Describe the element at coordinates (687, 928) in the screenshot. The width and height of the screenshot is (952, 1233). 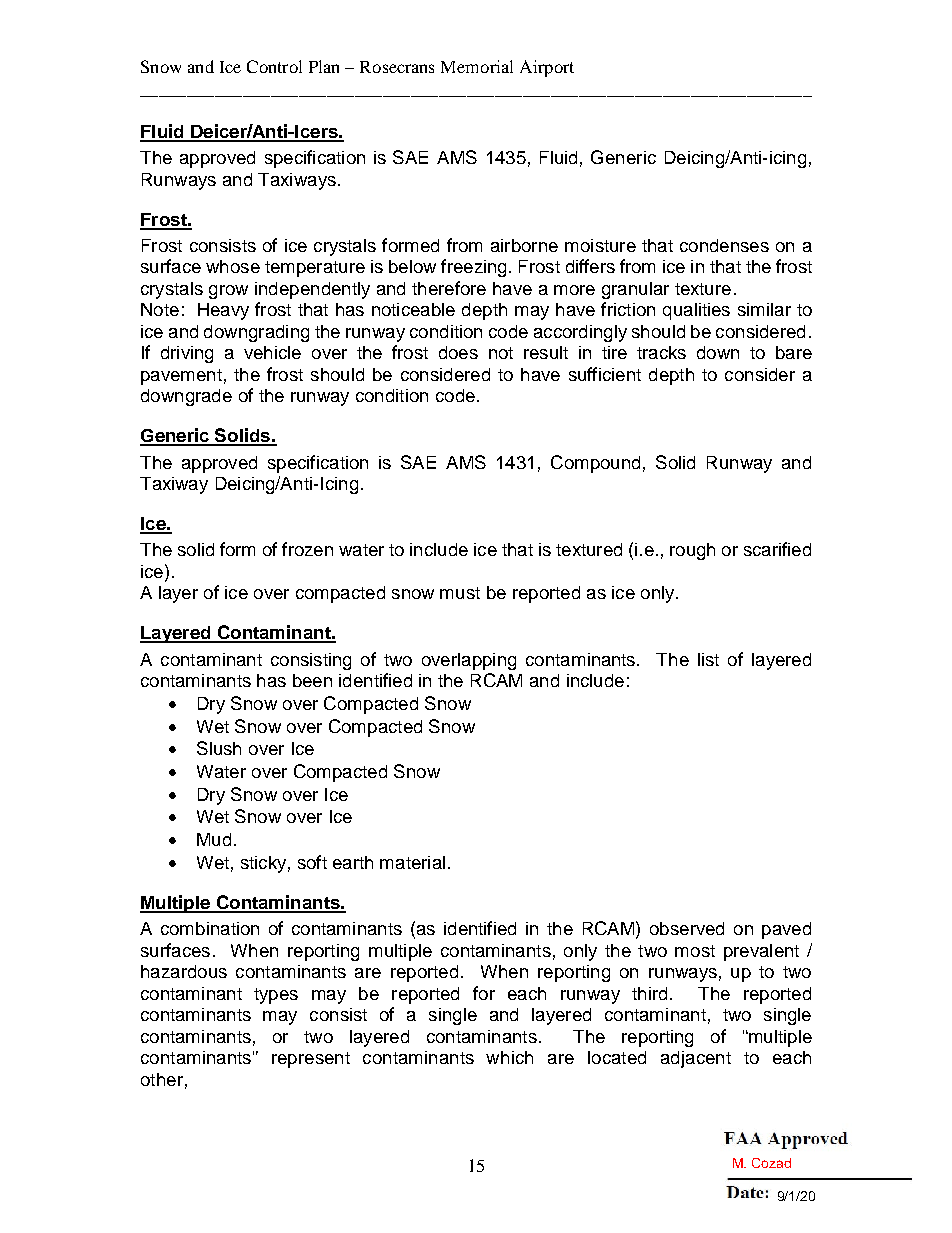
I see `observed` at that location.
